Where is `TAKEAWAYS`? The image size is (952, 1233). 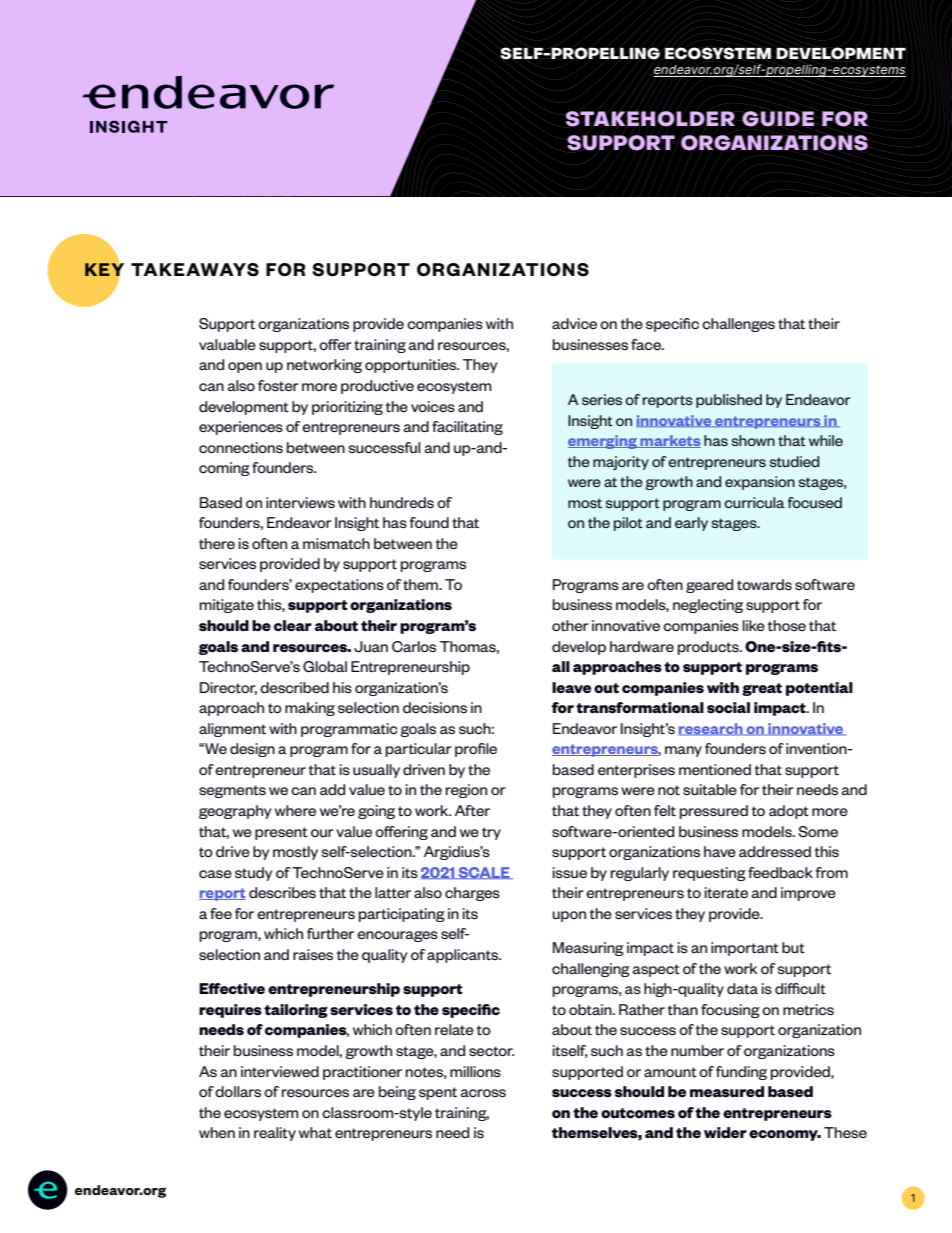
TAKEAWAYS is located at coordinates (195, 270).
